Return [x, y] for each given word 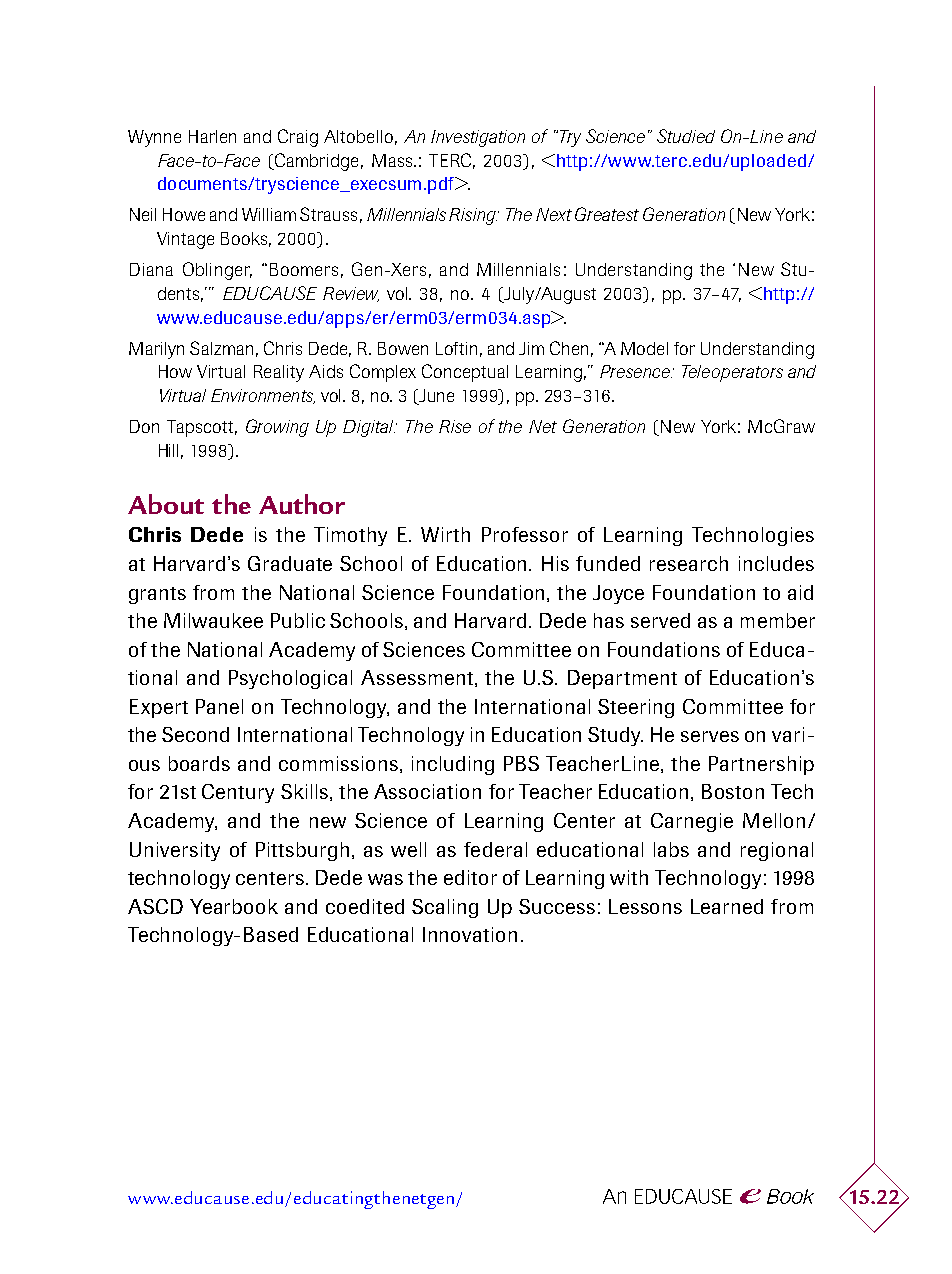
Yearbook [234, 906]
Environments [263, 396]
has [609, 620]
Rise [455, 426]
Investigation [478, 138]
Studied [686, 136]
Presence [636, 371]
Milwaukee [213, 620]
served [660, 620]
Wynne [154, 138]
